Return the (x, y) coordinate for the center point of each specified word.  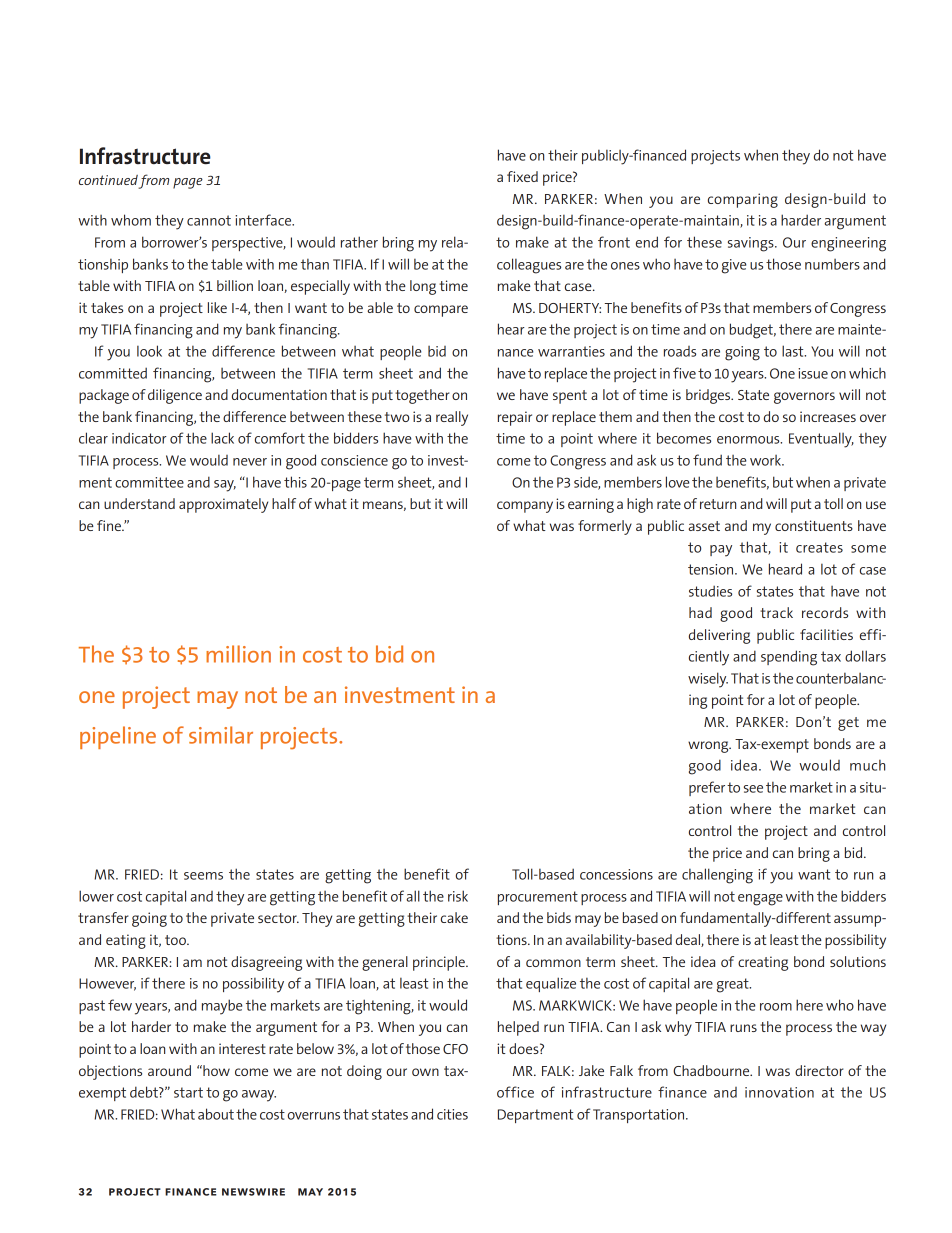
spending (789, 658)
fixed (522, 176)
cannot (209, 220)
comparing (743, 200)
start (188, 1092)
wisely (708, 680)
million (238, 654)
